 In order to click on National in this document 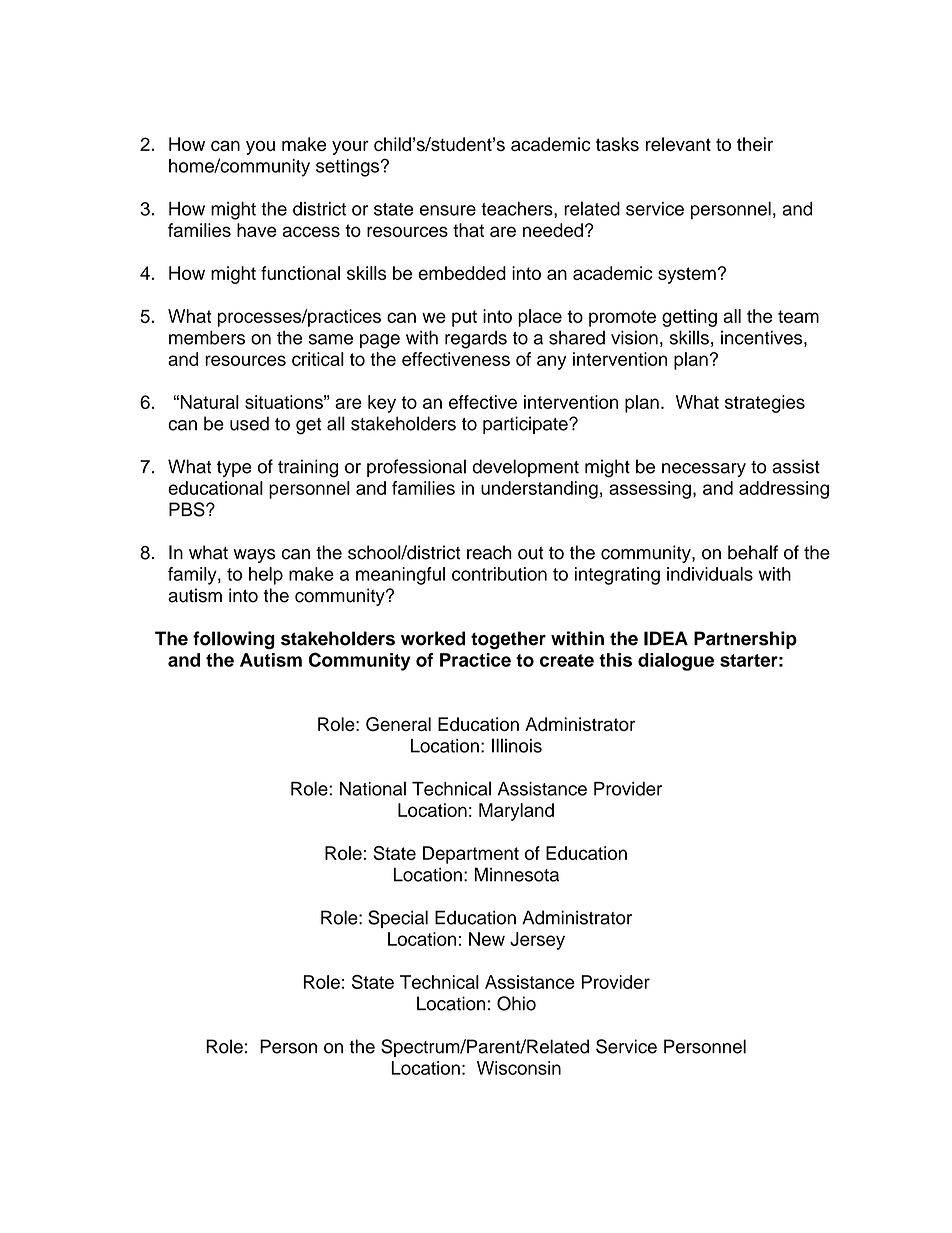, I will do `click(373, 788)`.
